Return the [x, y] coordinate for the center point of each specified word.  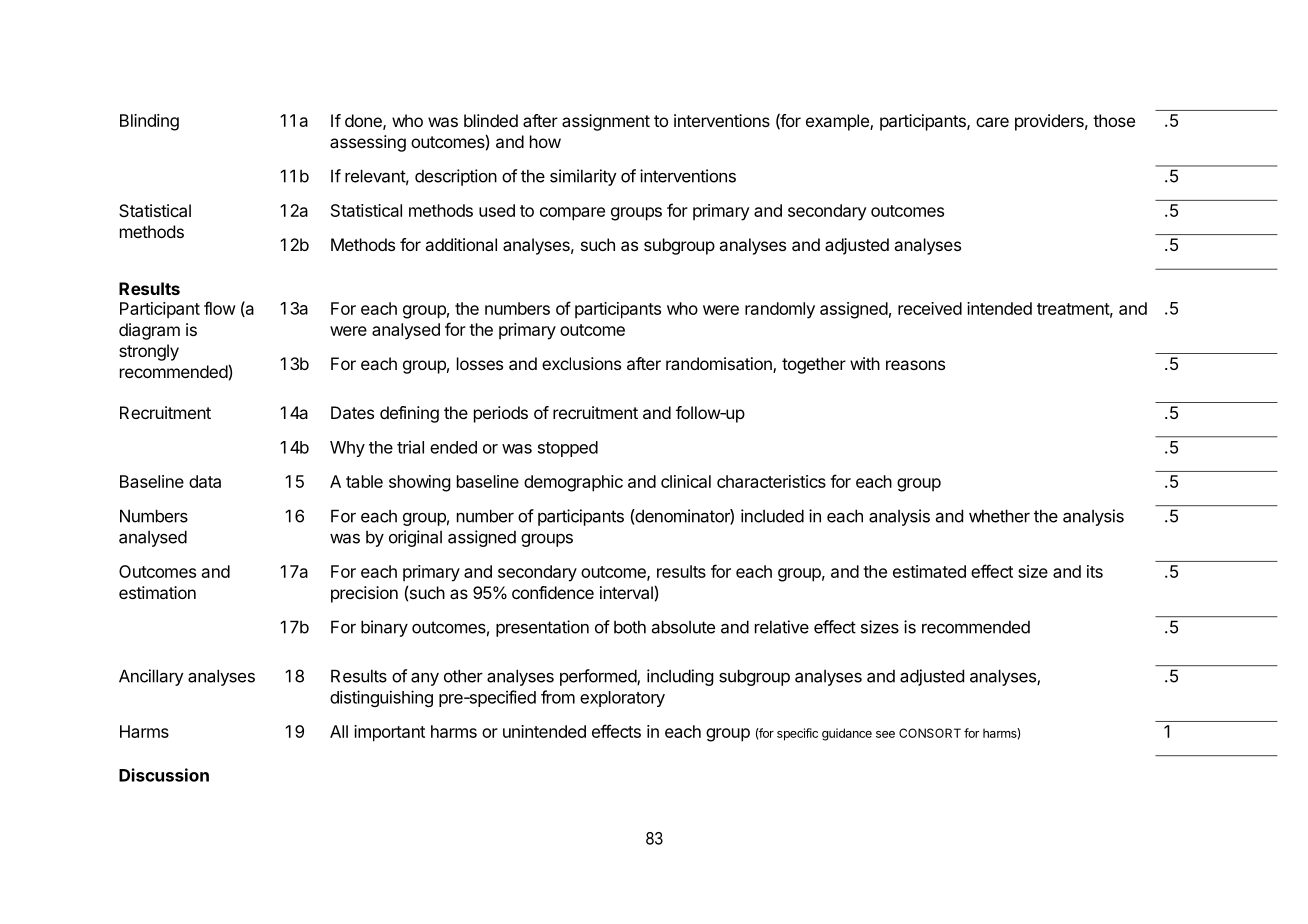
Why [347, 449]
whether [999, 516]
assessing [368, 143]
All [339, 731]
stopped [568, 449]
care [992, 122]
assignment [606, 122]
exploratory [622, 699]
